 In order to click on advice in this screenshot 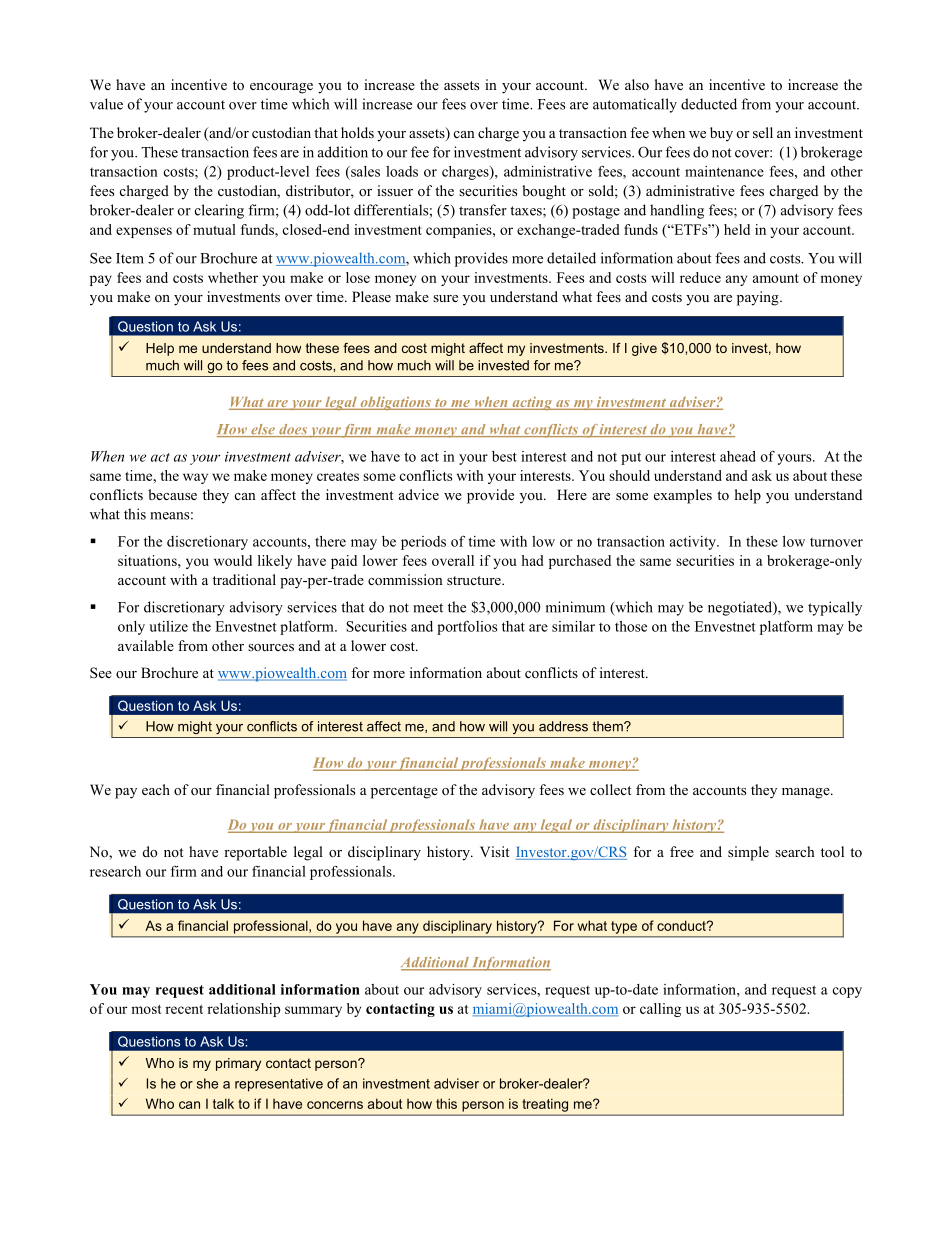, I will do `click(419, 494)`.
